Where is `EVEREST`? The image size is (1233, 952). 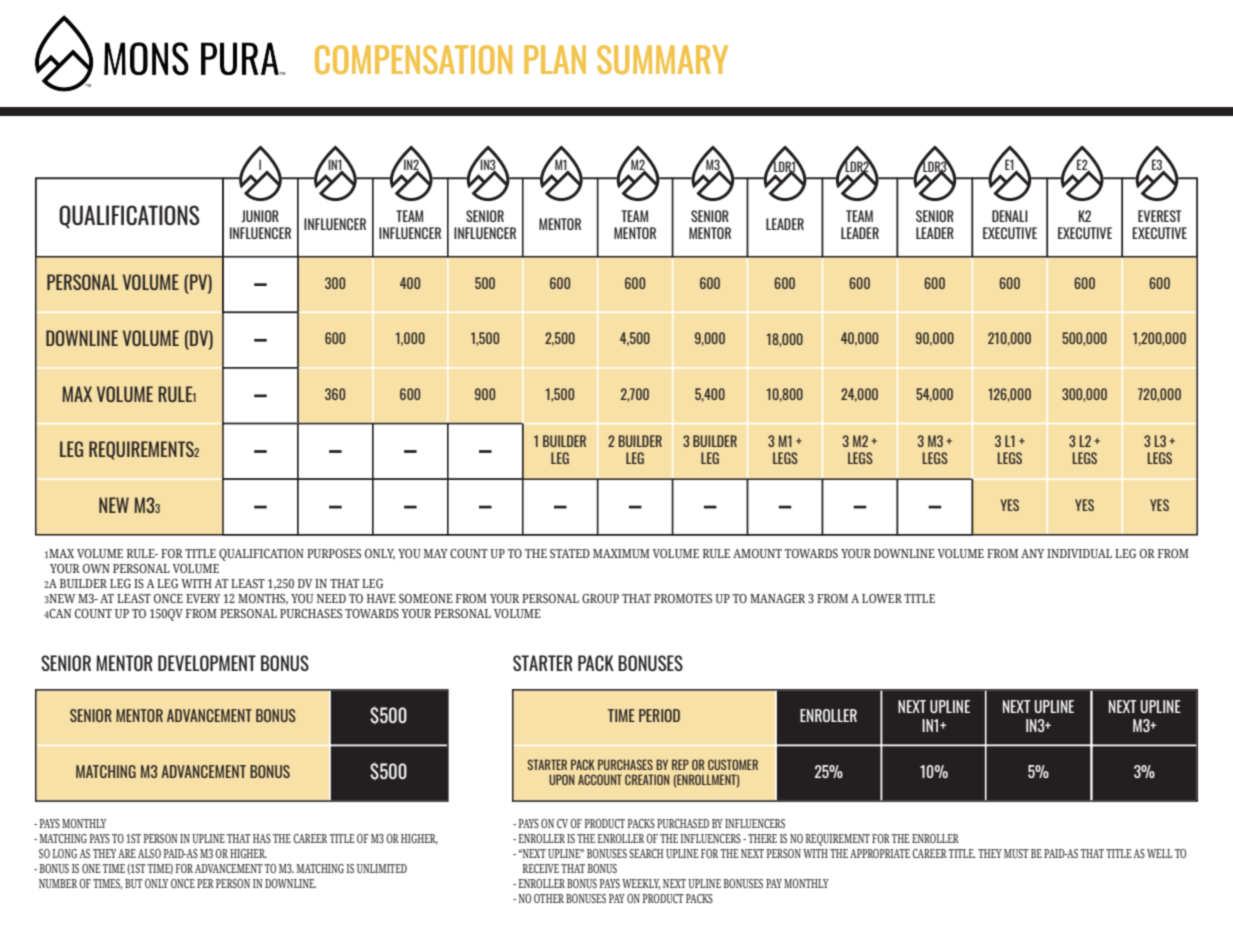 EVEREST is located at coordinates (1159, 216).
